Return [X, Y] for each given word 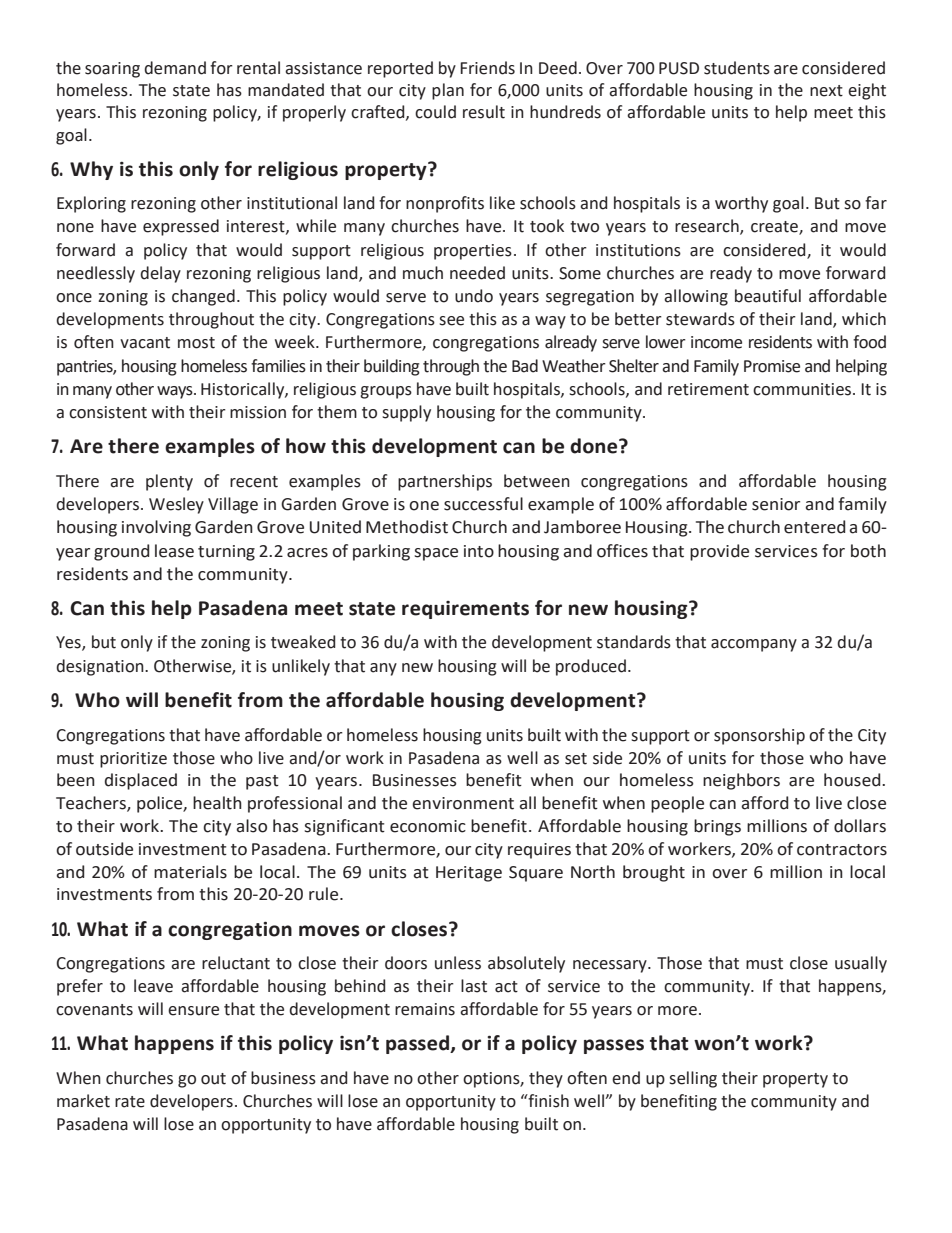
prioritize [133, 760]
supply [406, 413]
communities [802, 389]
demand [175, 68]
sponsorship [759, 736]
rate [130, 1102]
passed [419, 1044]
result [484, 112]
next [826, 91]
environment [463, 803]
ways [176, 392]
